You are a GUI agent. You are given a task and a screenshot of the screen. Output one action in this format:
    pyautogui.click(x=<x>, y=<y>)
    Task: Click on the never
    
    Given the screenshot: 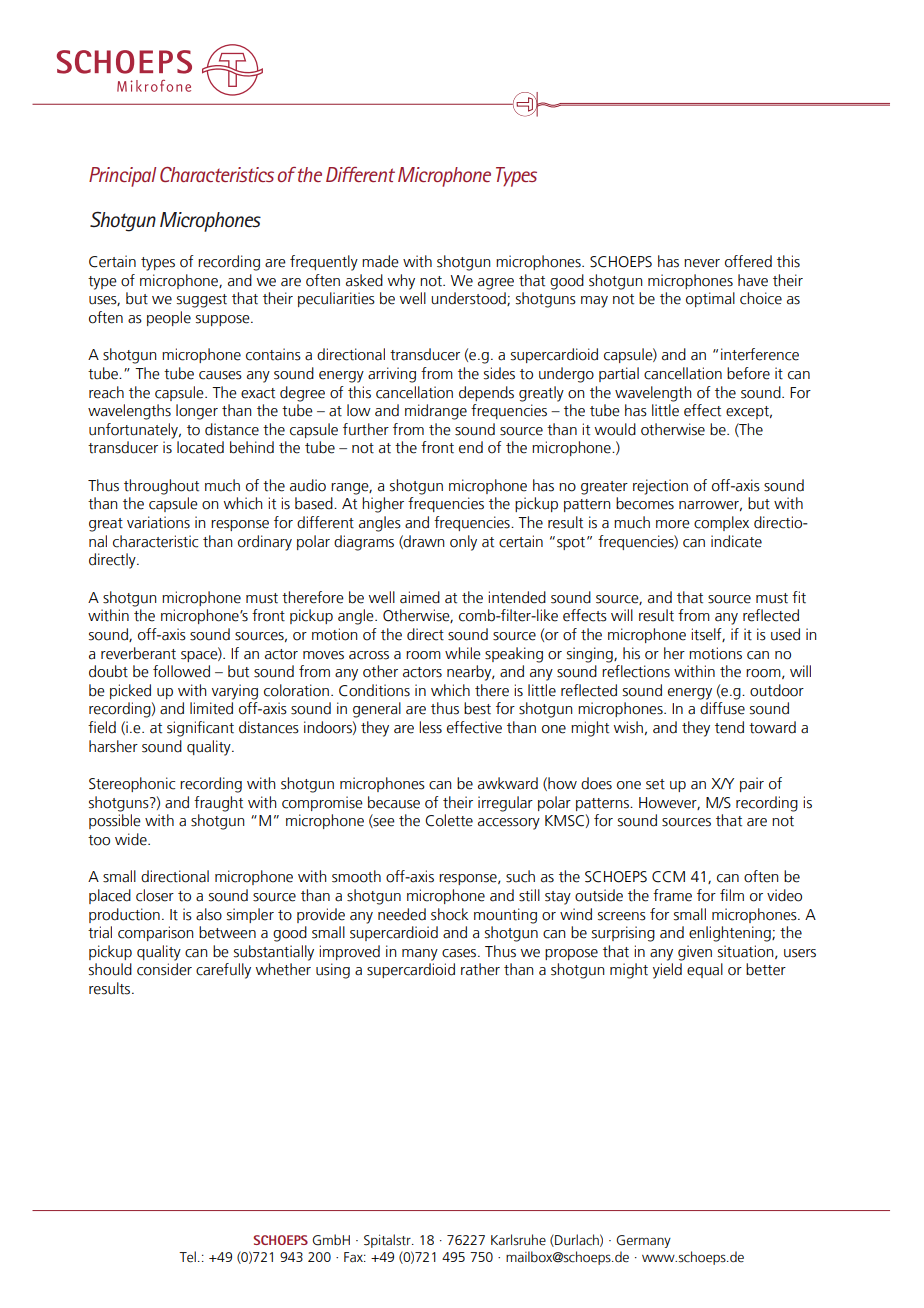 What is the action you would take?
    pyautogui.click(x=702, y=263)
